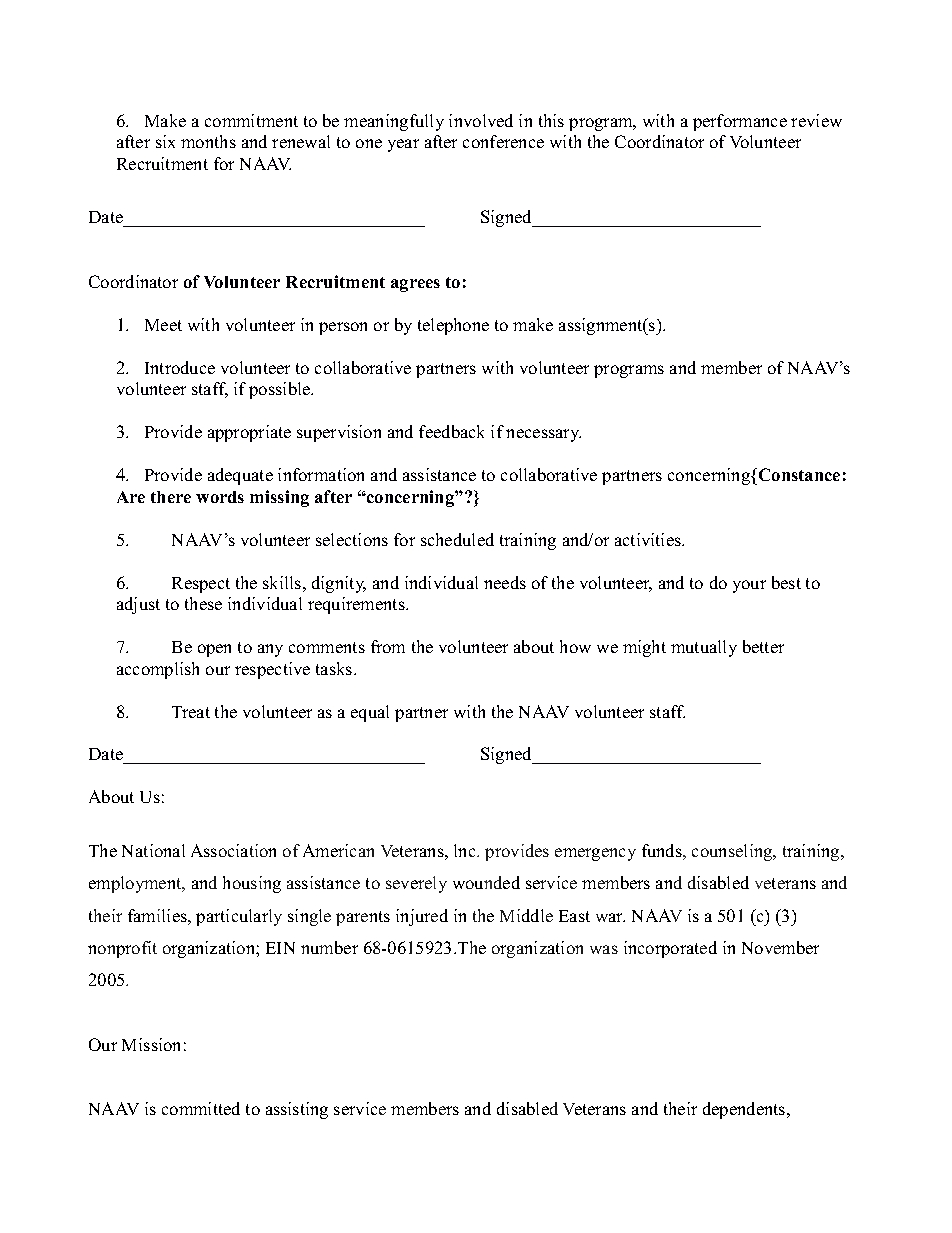 This screenshot has width=952, height=1233. Describe the element at coordinates (466, 850) in the screenshot. I see `lnc` at that location.
